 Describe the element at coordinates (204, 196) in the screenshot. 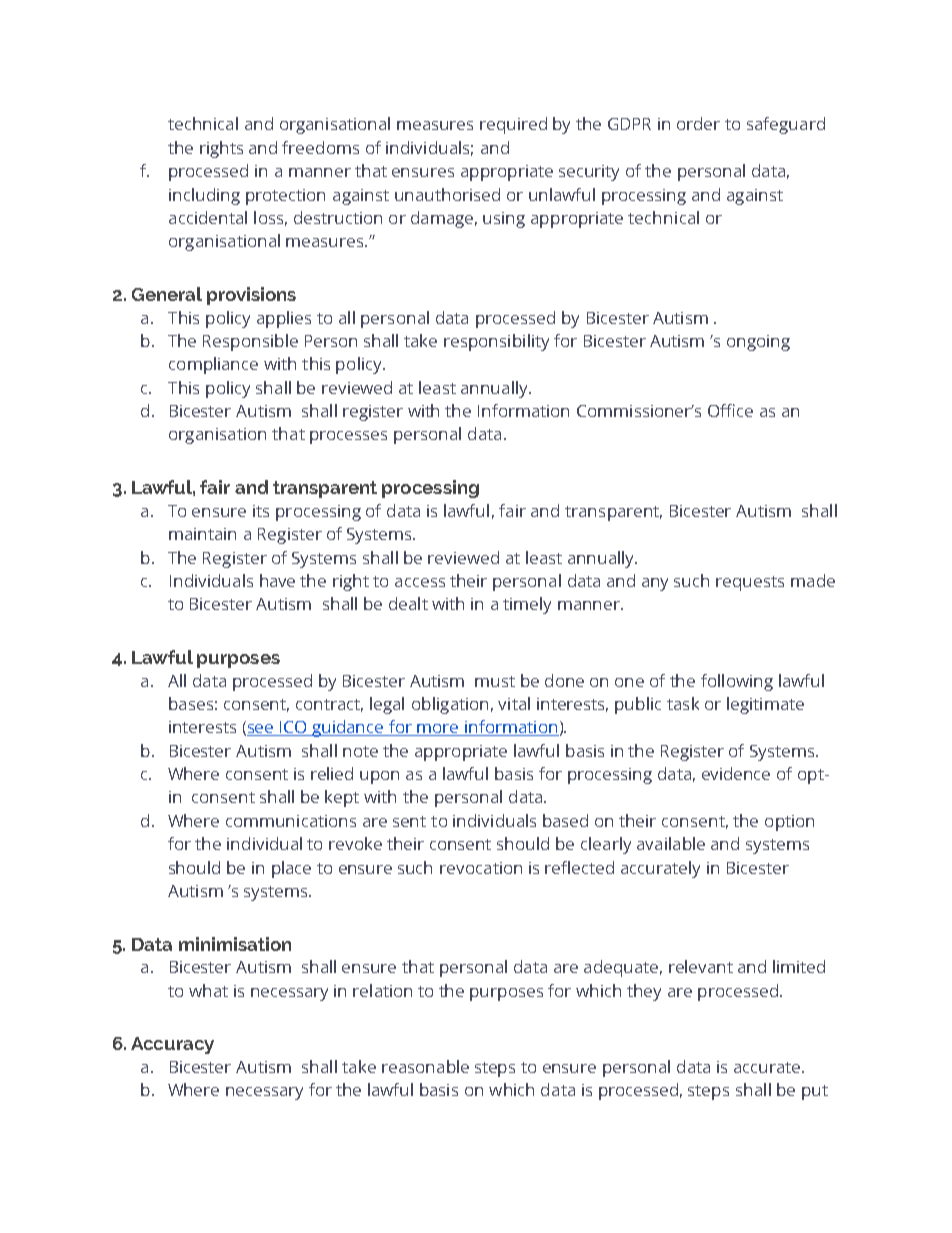

I see `including` at that location.
